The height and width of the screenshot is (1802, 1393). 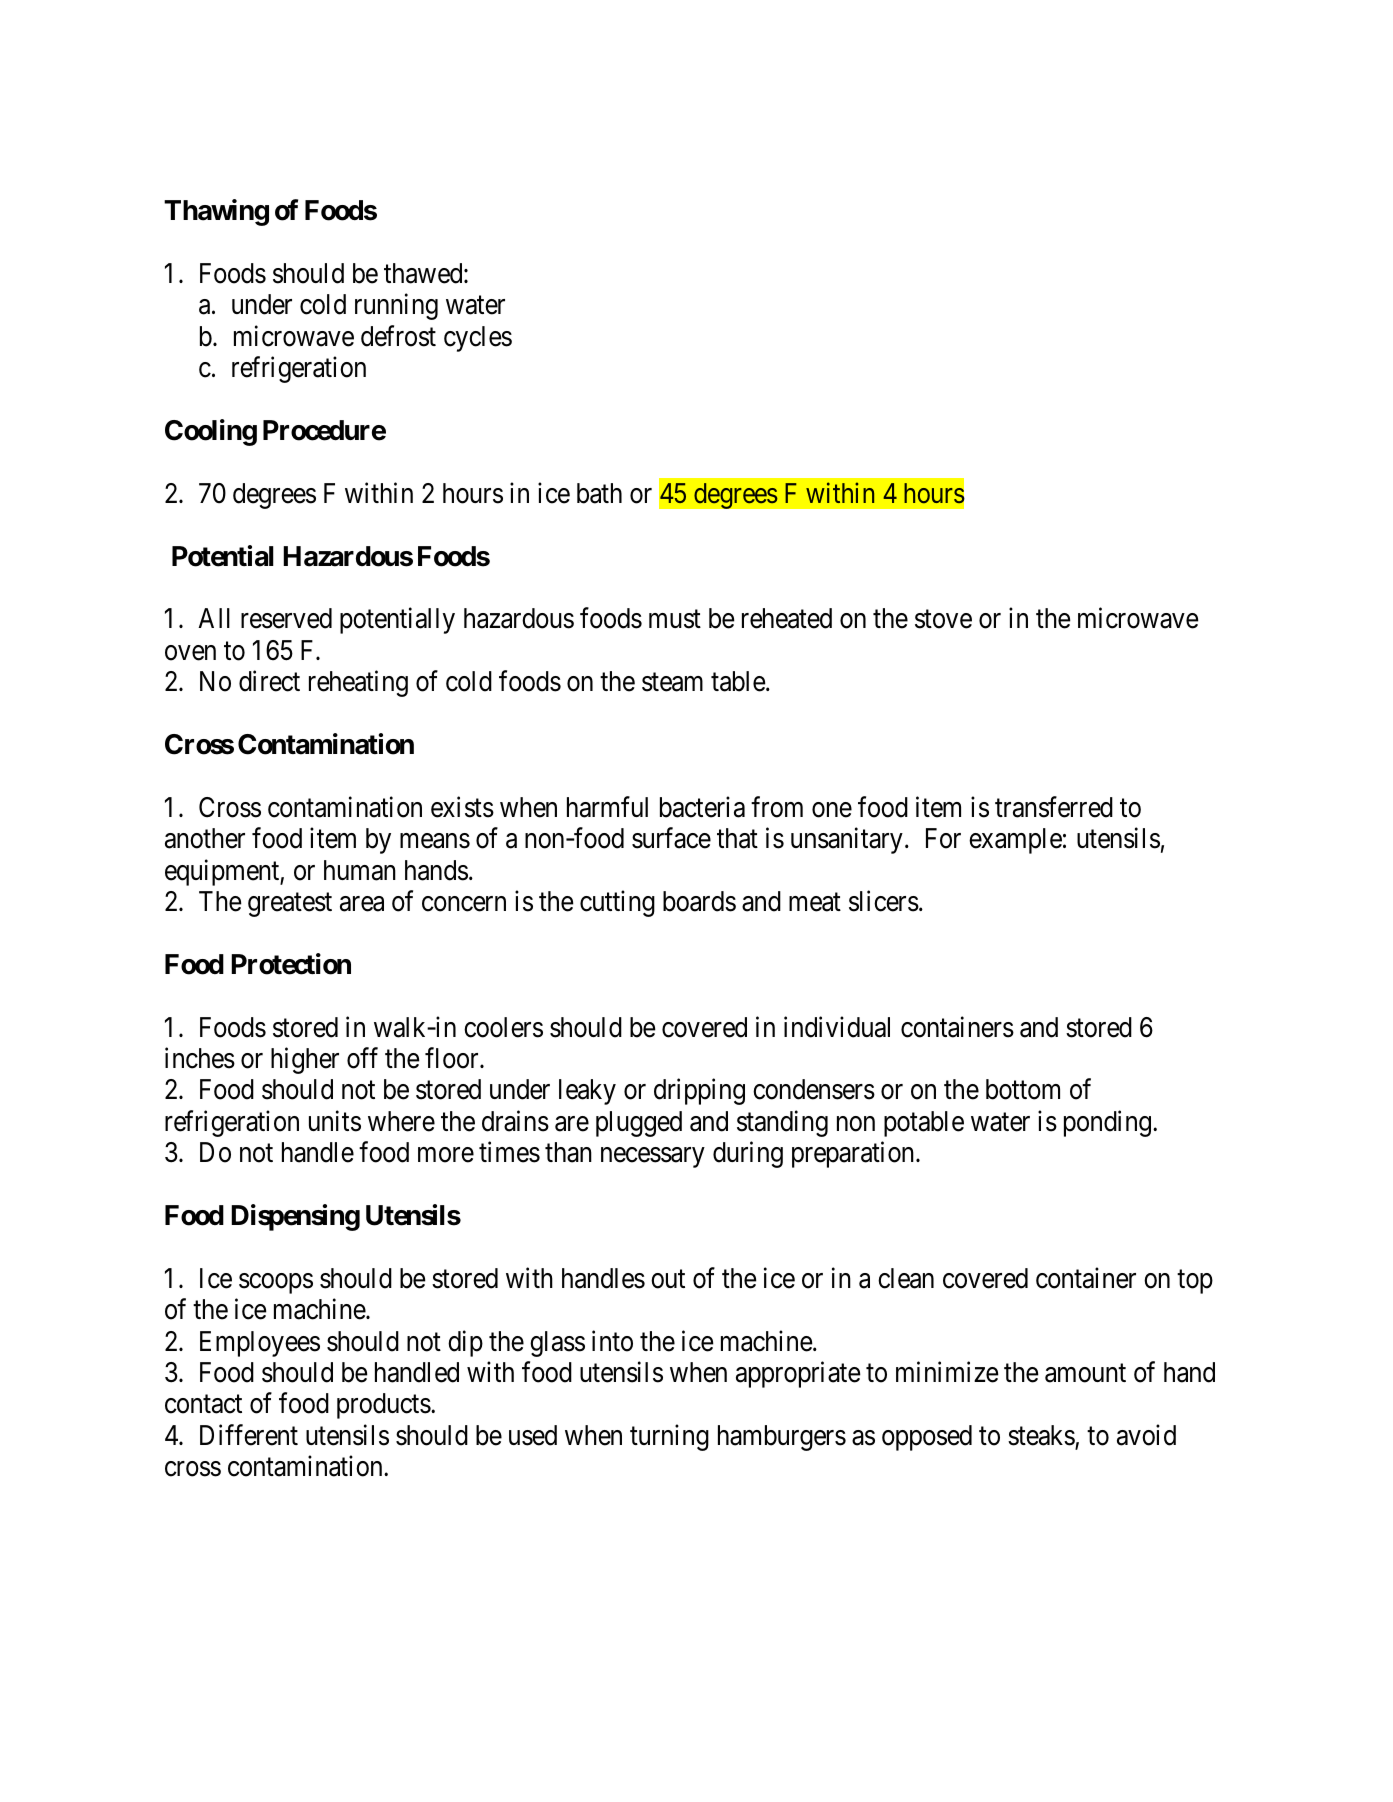 What do you see at coordinates (599, 493) in the screenshot?
I see `bath` at bounding box center [599, 493].
